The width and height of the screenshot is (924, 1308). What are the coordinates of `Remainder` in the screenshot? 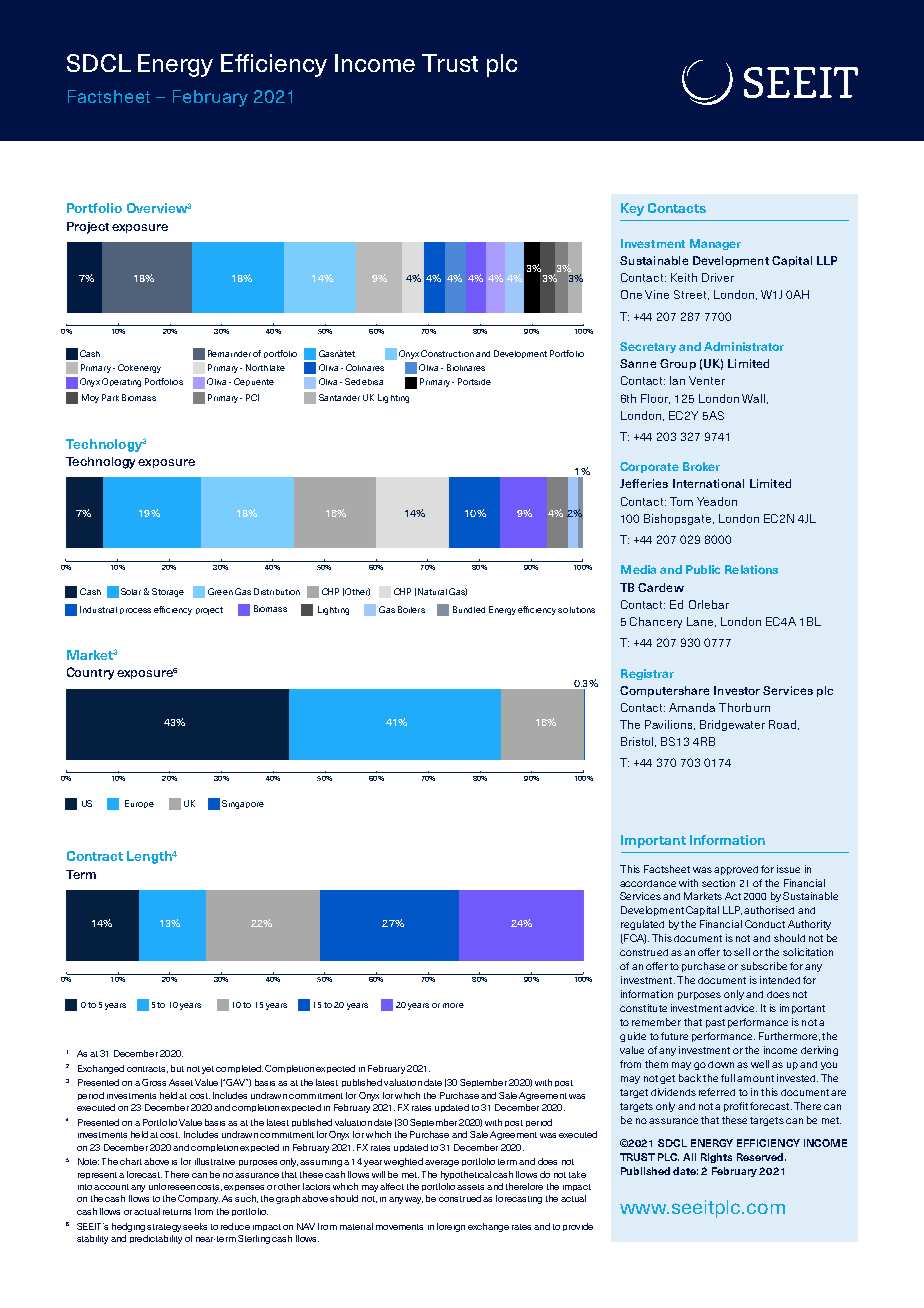 It's located at (229, 353).
